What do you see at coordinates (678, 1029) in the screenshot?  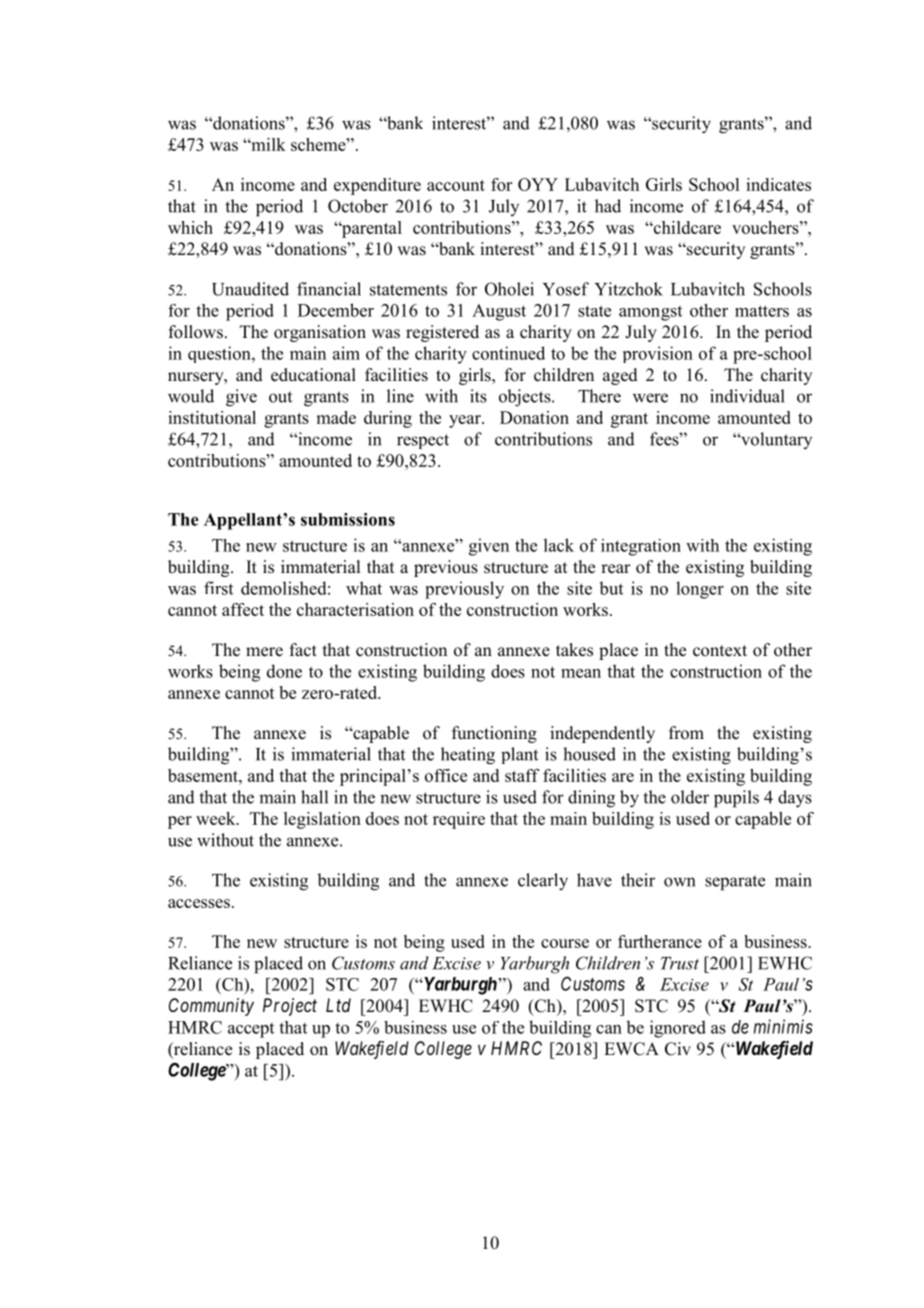 I see `ignored` at bounding box center [678, 1029].
